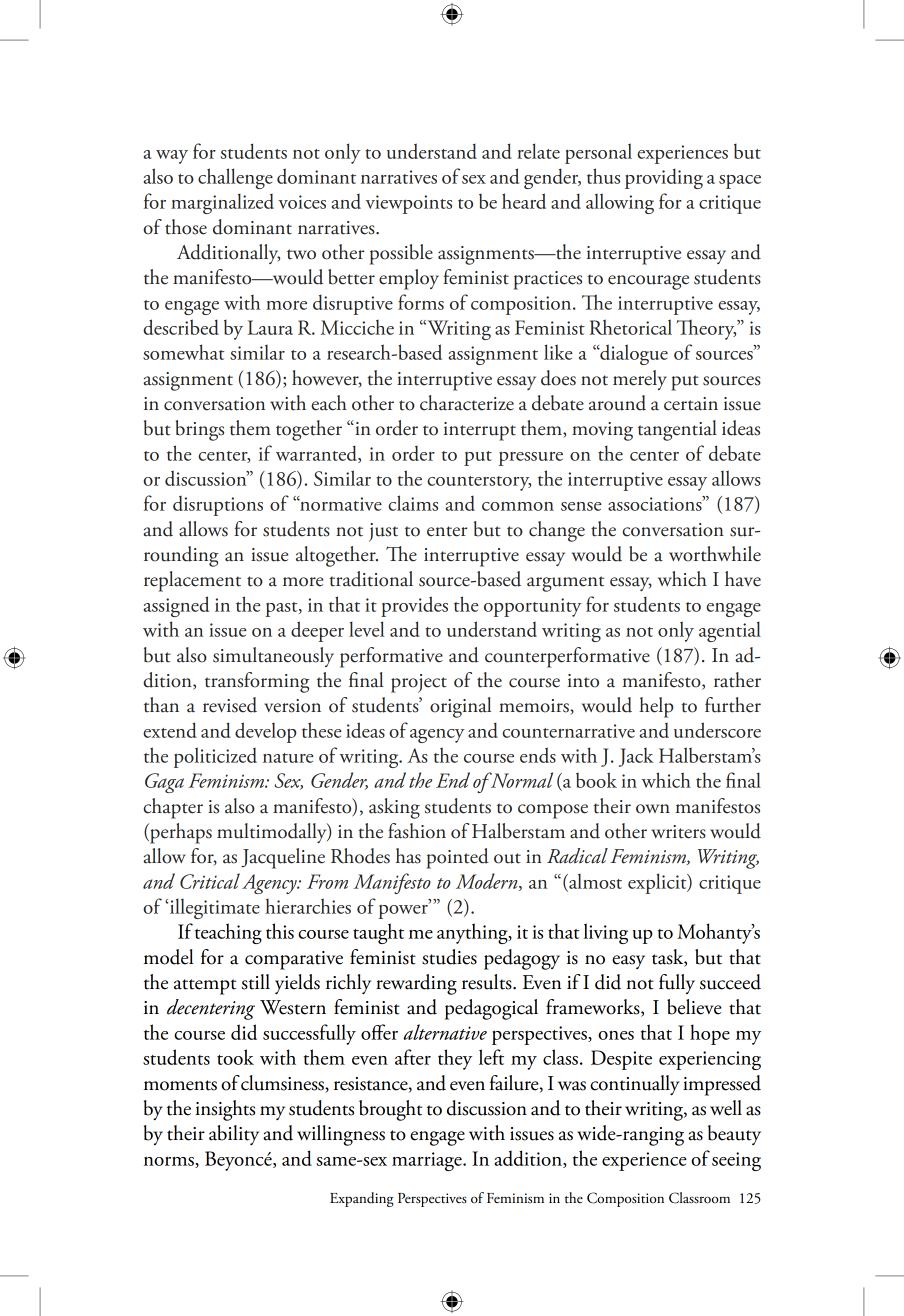  I want to click on viewpoints, so click(409, 204).
